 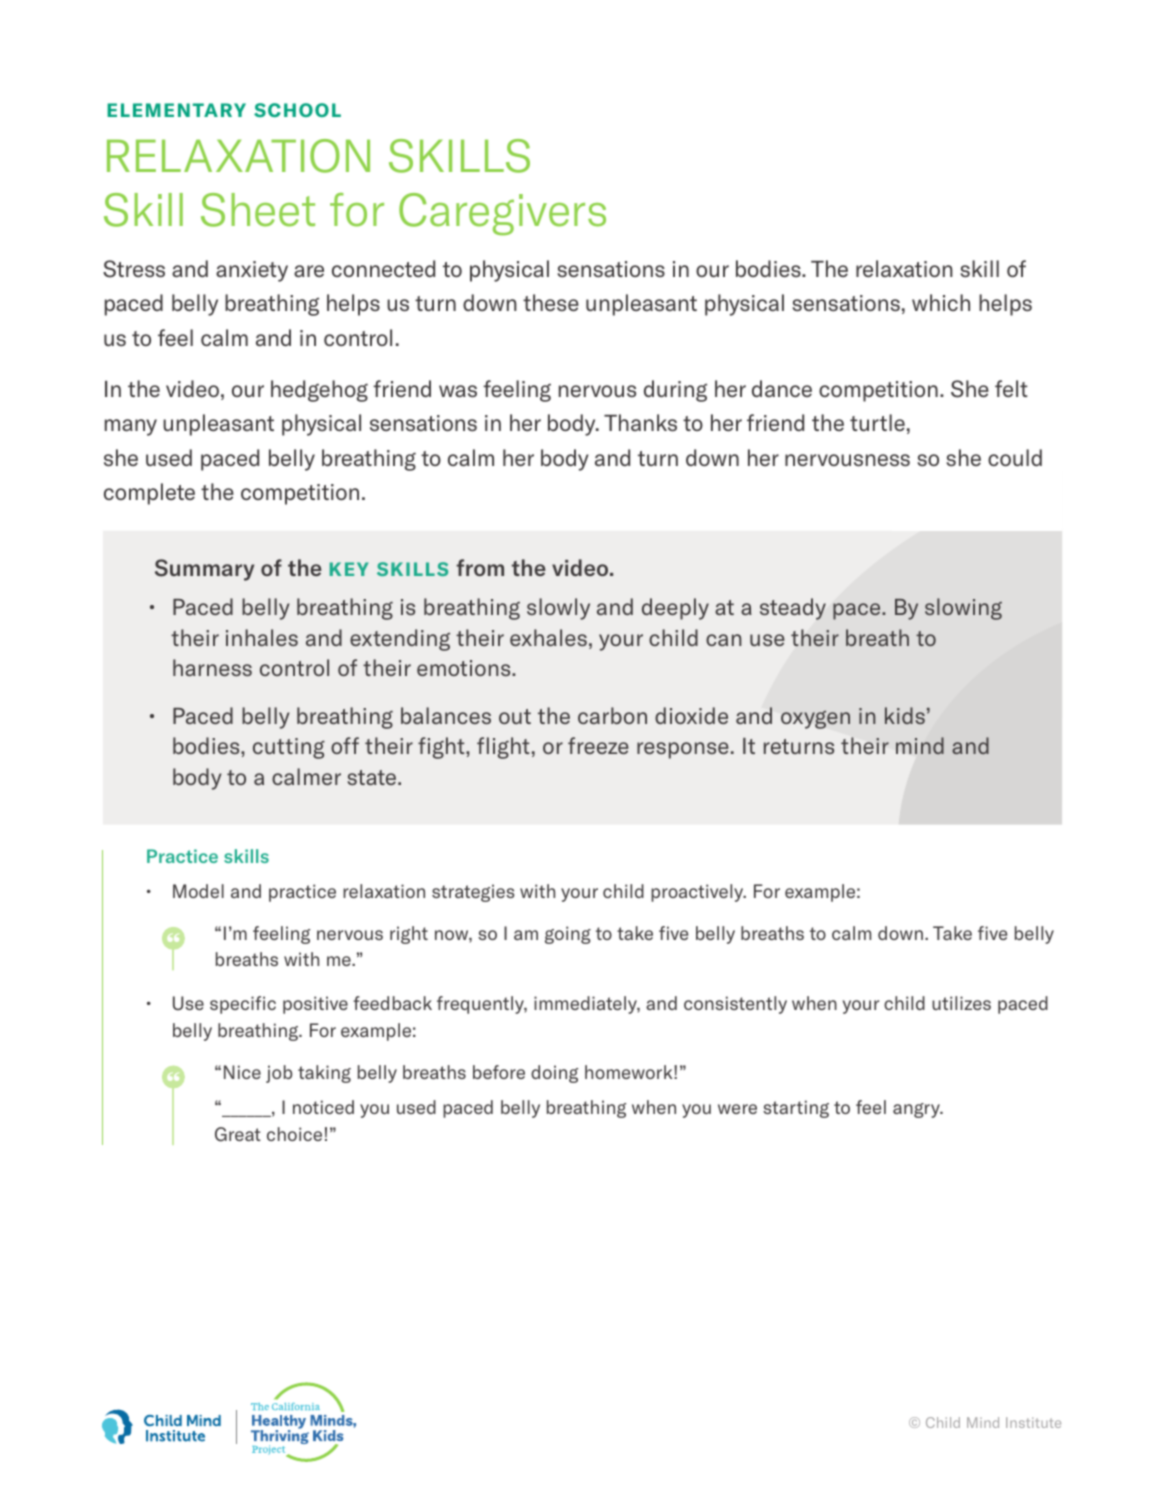 What do you see at coordinates (598, 745) in the screenshot?
I see `freeze` at bounding box center [598, 745].
